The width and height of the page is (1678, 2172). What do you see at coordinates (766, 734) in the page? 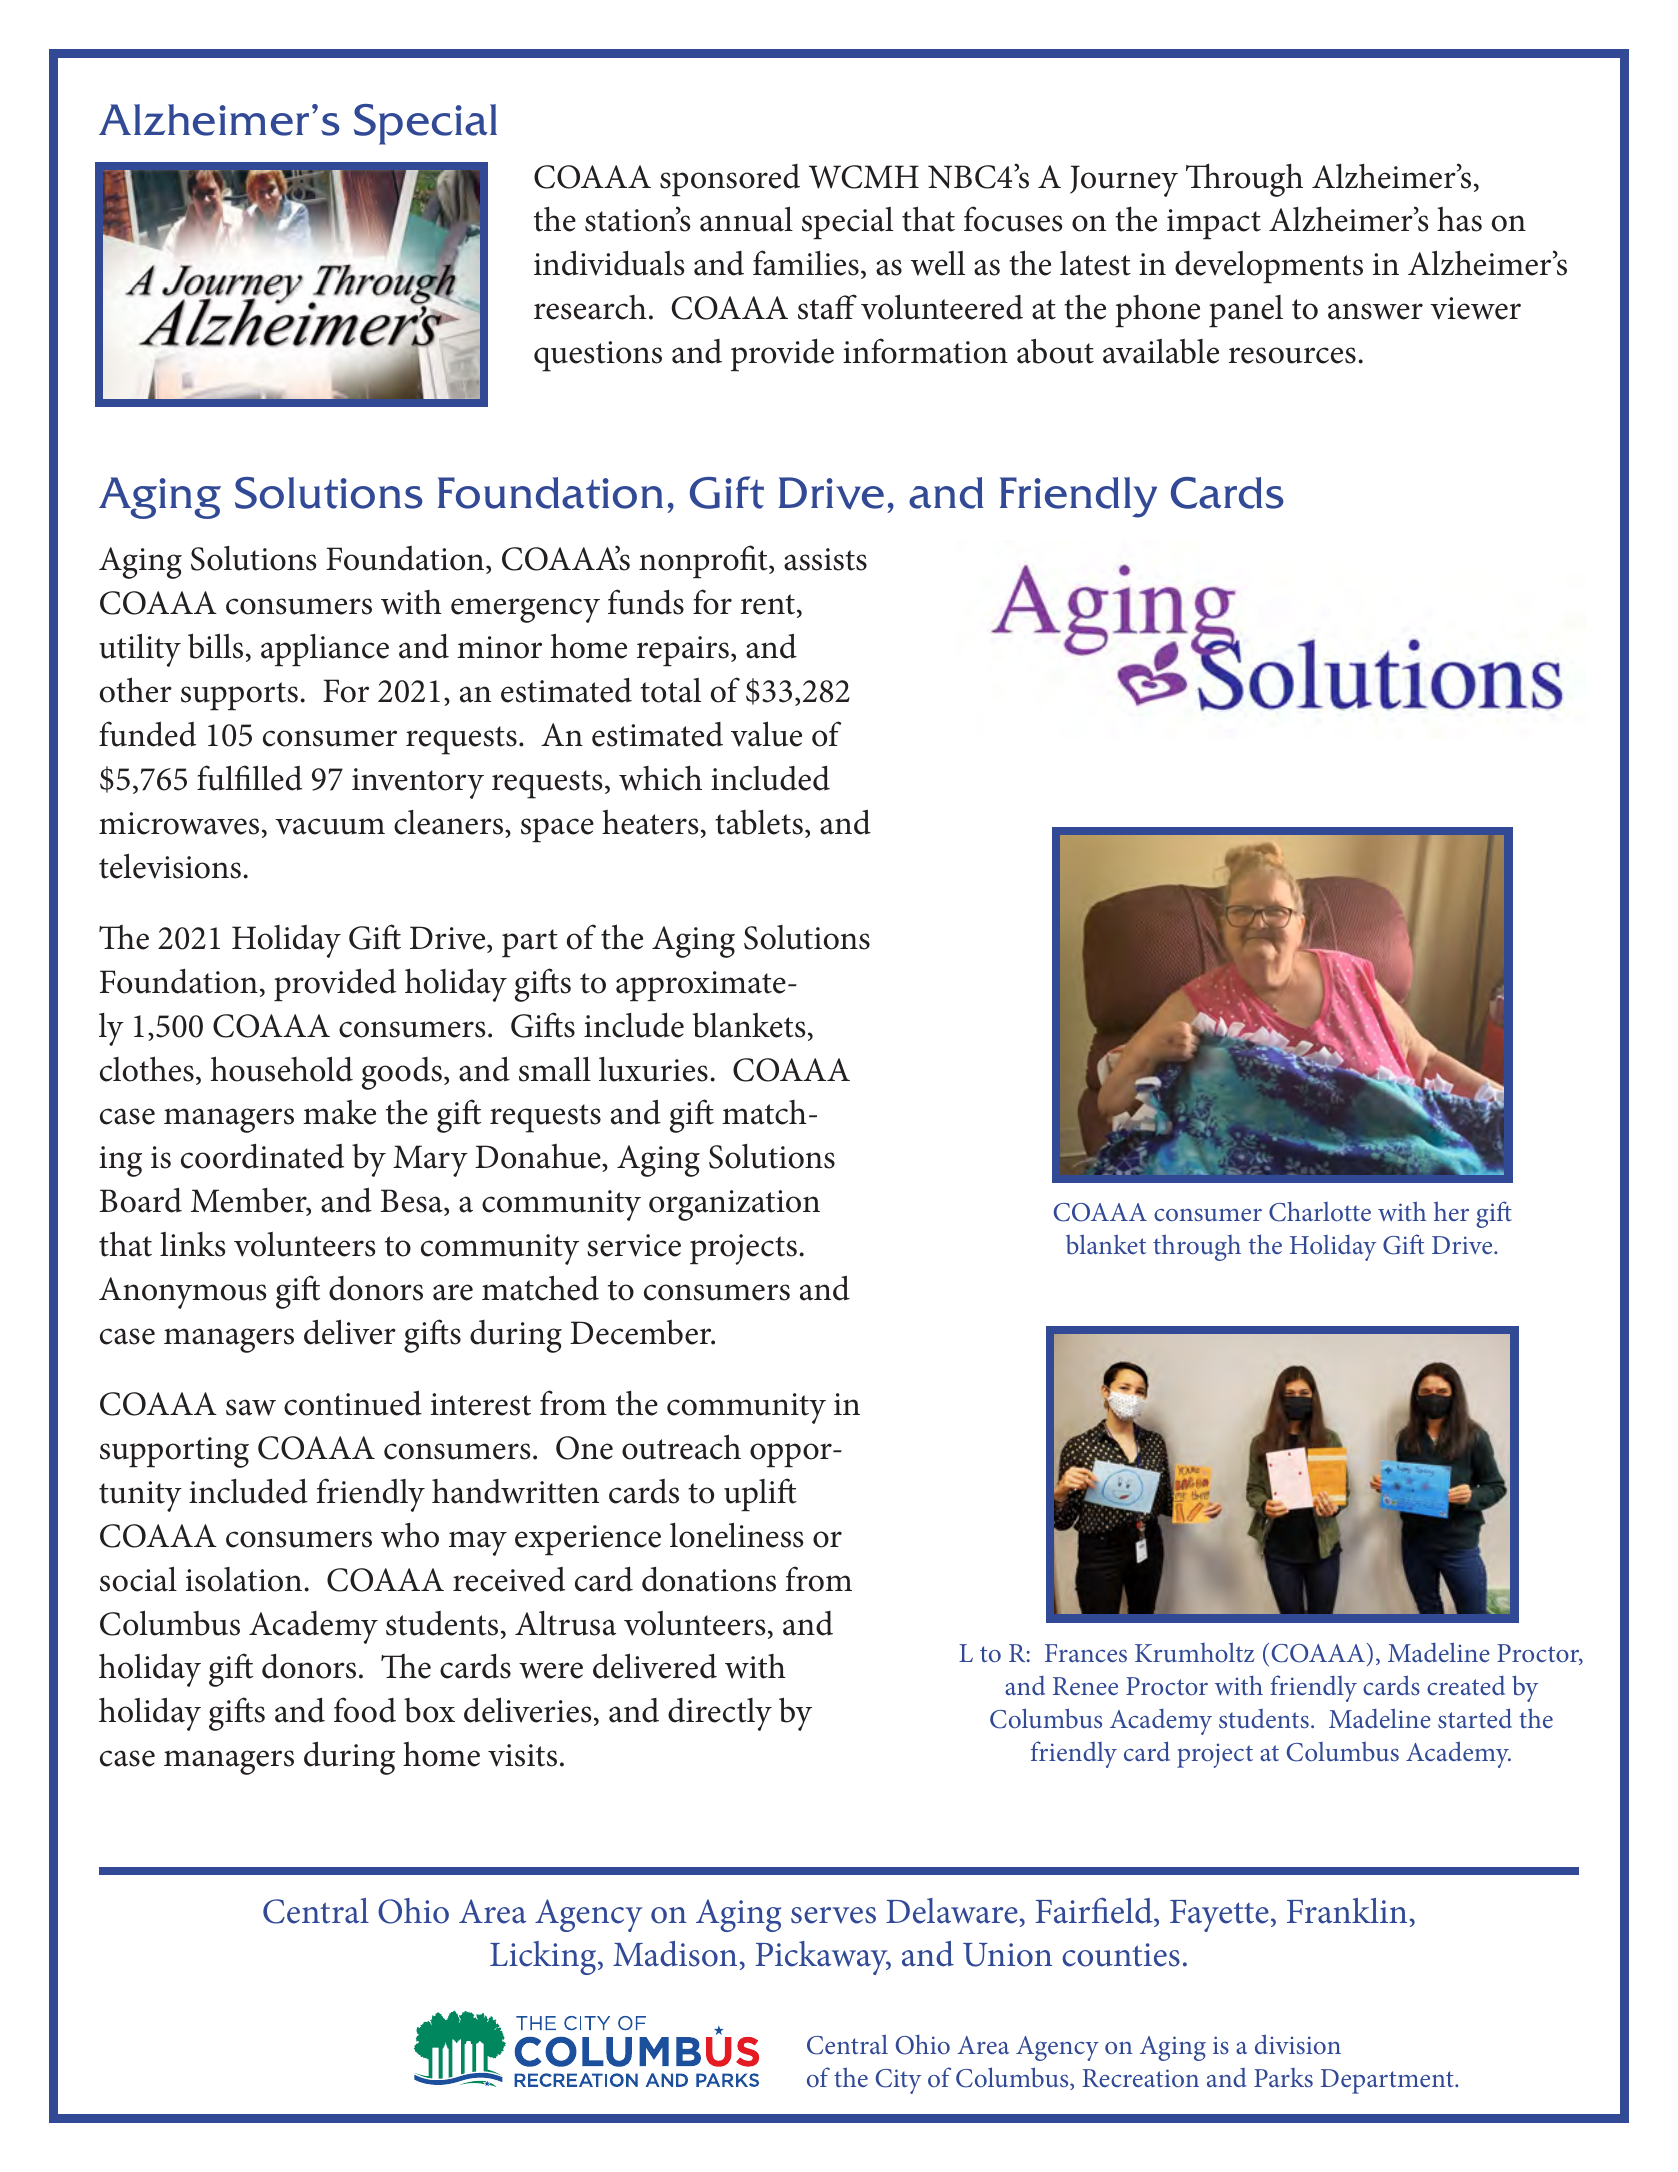
I see `value` at bounding box center [766, 734].
